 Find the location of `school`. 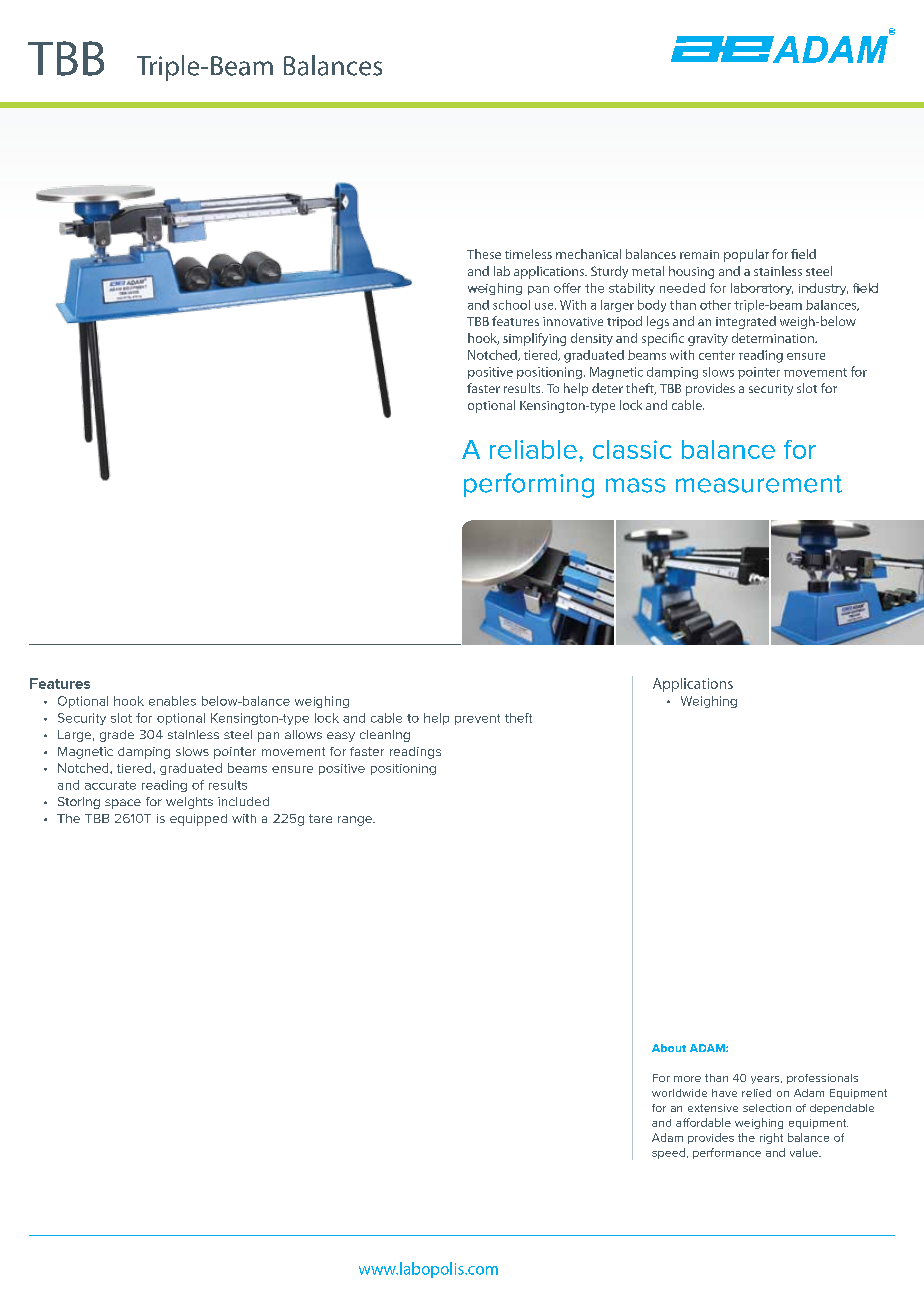

school is located at coordinates (511, 305).
